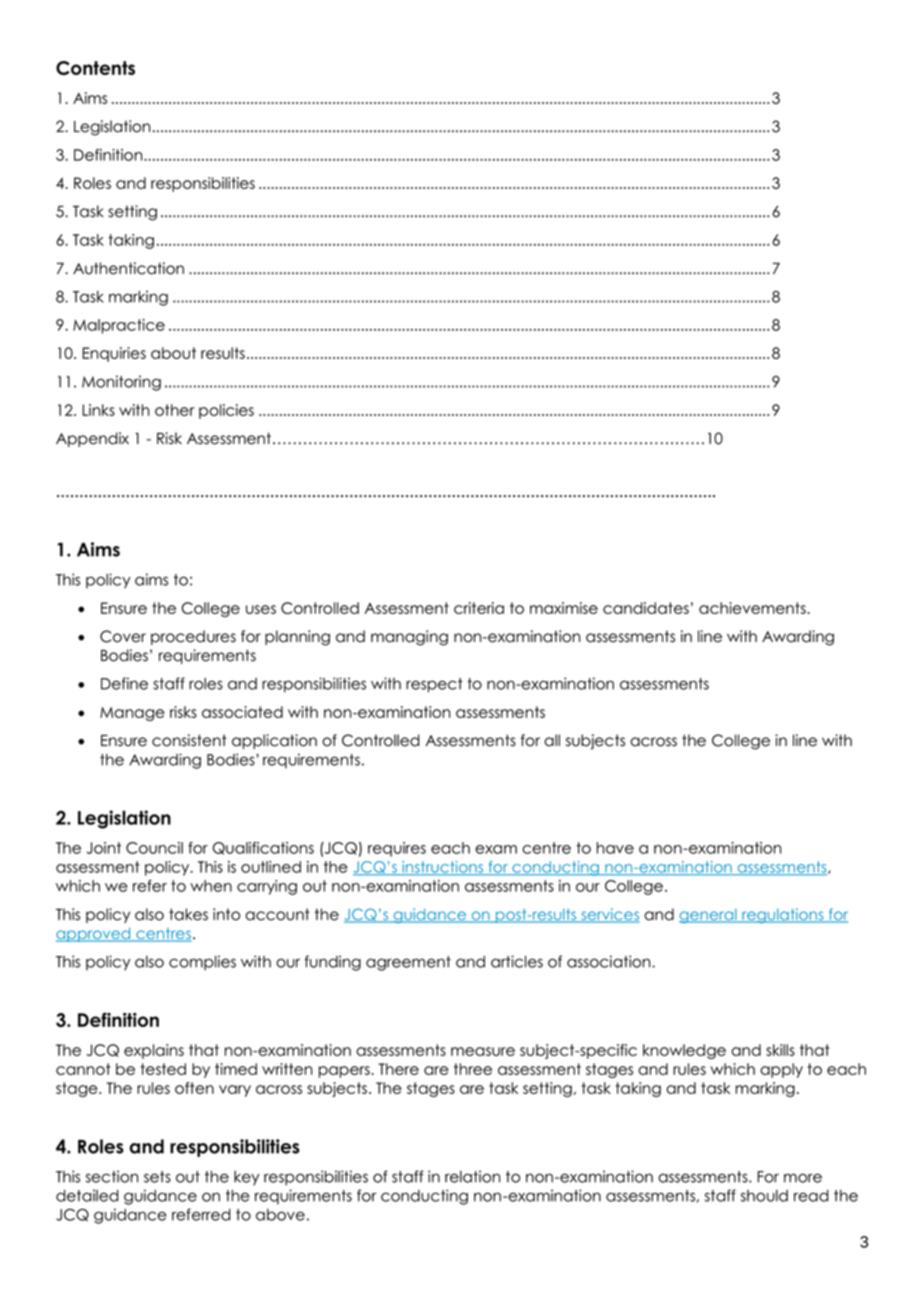 The image size is (924, 1307). I want to click on Council, so click(154, 848).
